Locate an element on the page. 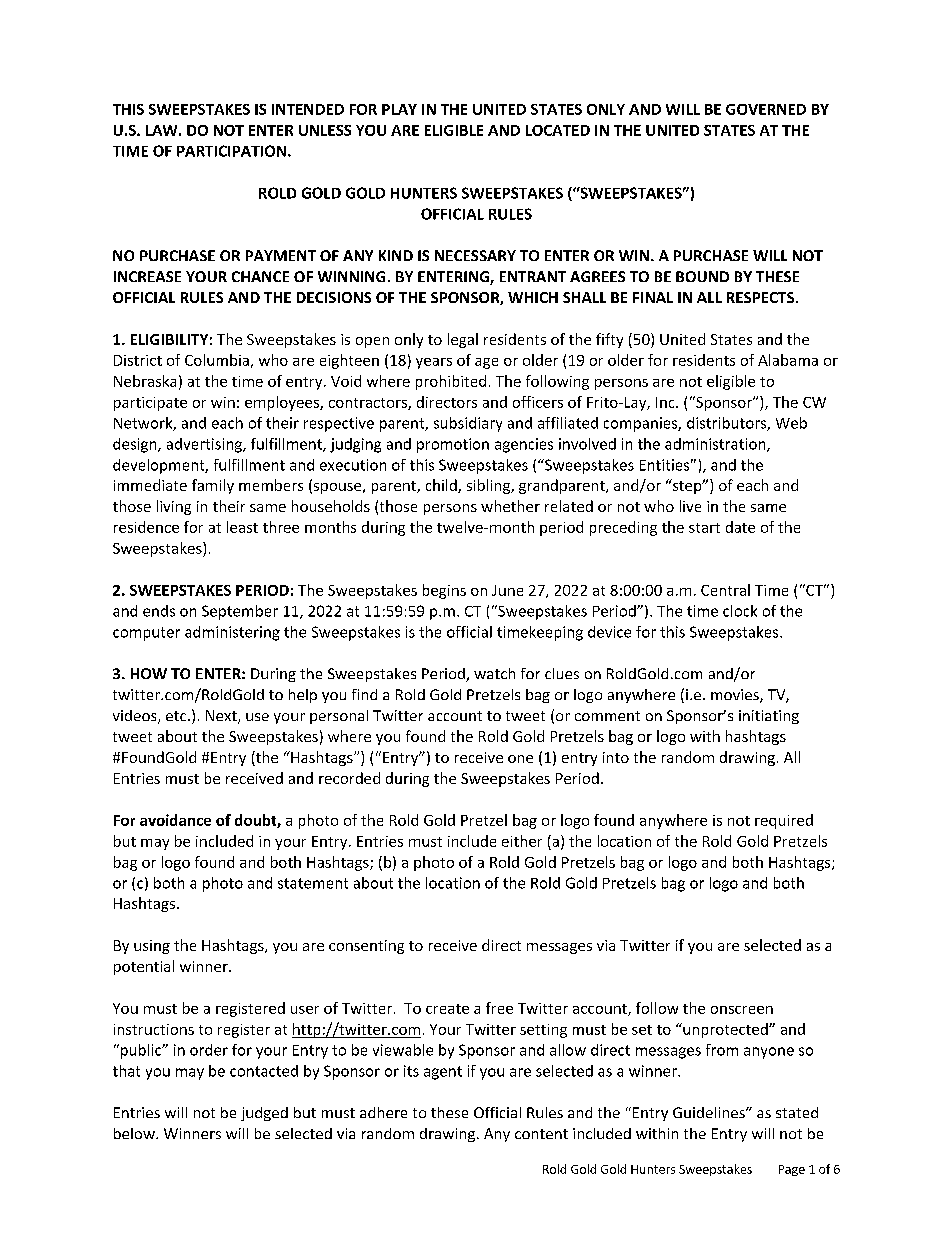  administration is located at coordinates (716, 445).
